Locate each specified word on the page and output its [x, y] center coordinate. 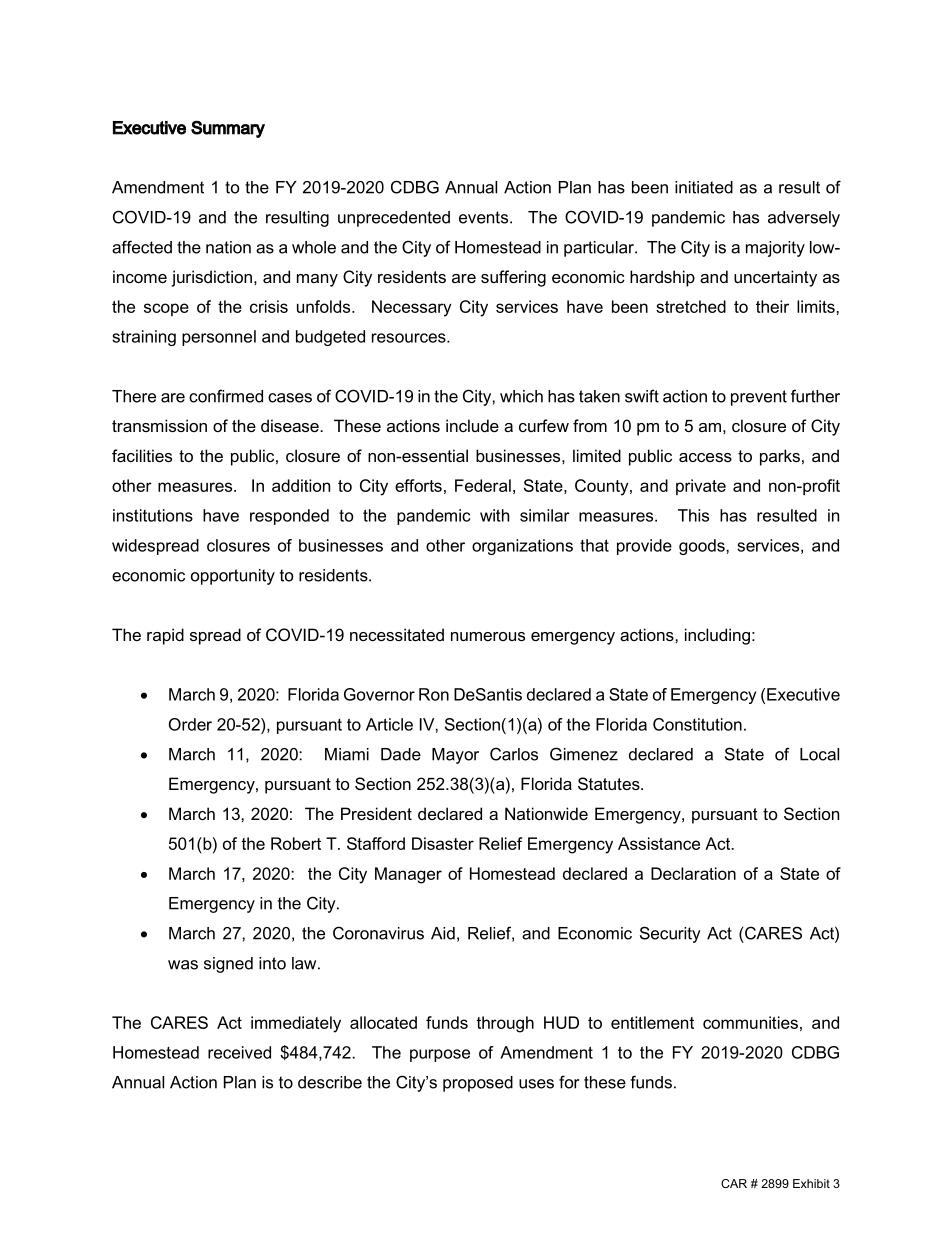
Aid [443, 933]
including [717, 636]
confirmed [226, 396]
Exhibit [811, 1183]
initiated [704, 187]
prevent [759, 398]
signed [228, 965]
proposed [478, 1084]
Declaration [693, 873]
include [472, 425]
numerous [488, 636]
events [485, 217]
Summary [228, 129]
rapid [165, 636]
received [239, 1052]
